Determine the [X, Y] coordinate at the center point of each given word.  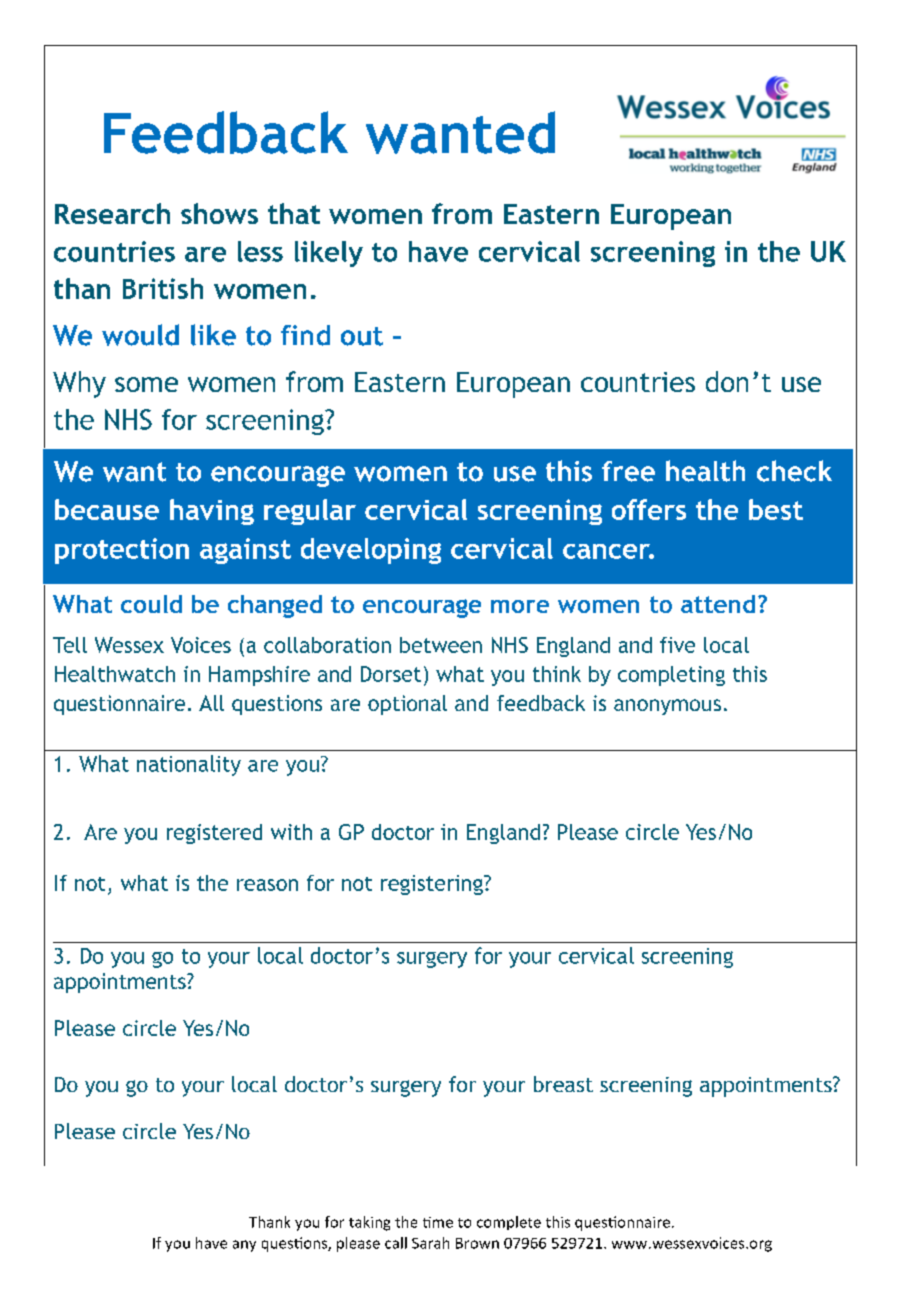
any [244, 1246]
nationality [189, 765]
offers [649, 509]
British [163, 288]
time [438, 1222]
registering [433, 885]
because [107, 509]
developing [371, 551]
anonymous [667, 707]
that [294, 213]
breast [563, 1084]
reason [267, 885]
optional [407, 705]
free [628, 471]
